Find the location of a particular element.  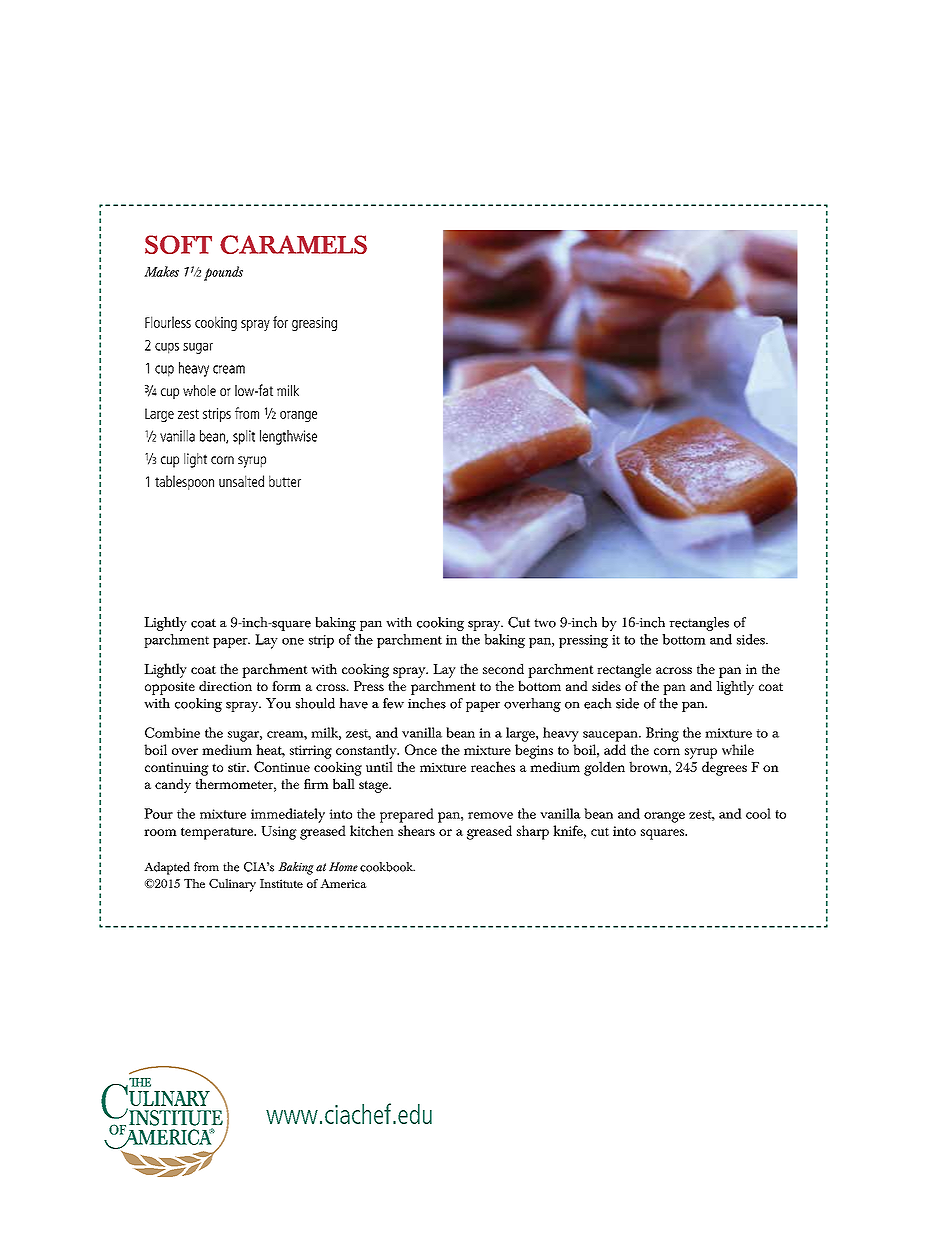

greasing is located at coordinates (314, 324).
